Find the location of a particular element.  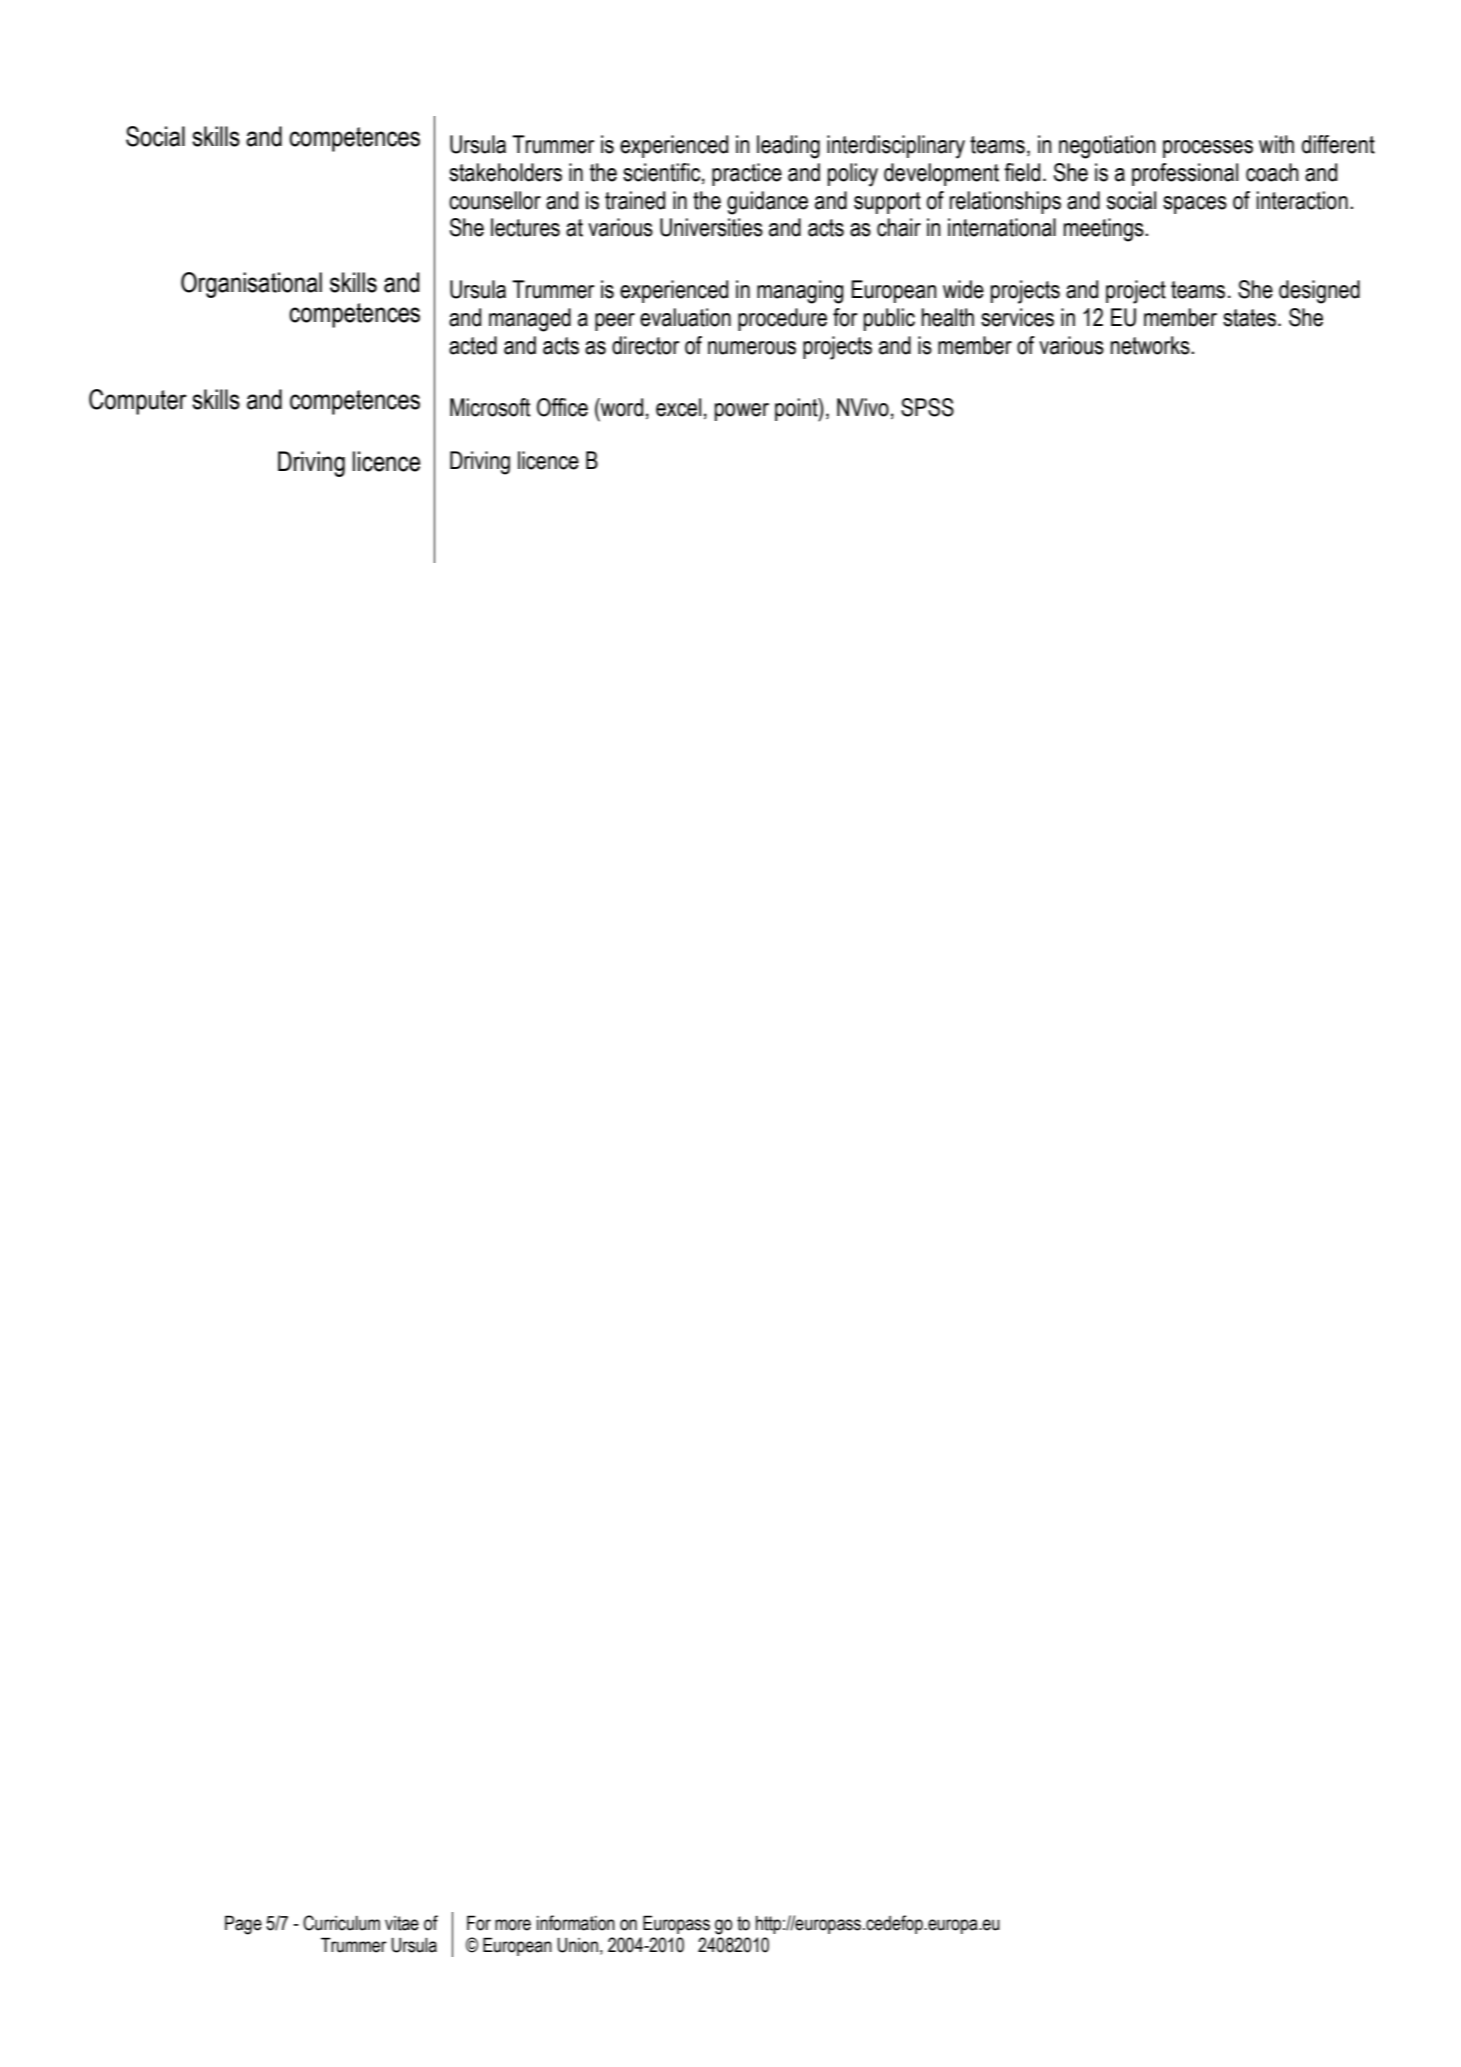

information is located at coordinates (576, 1923).
